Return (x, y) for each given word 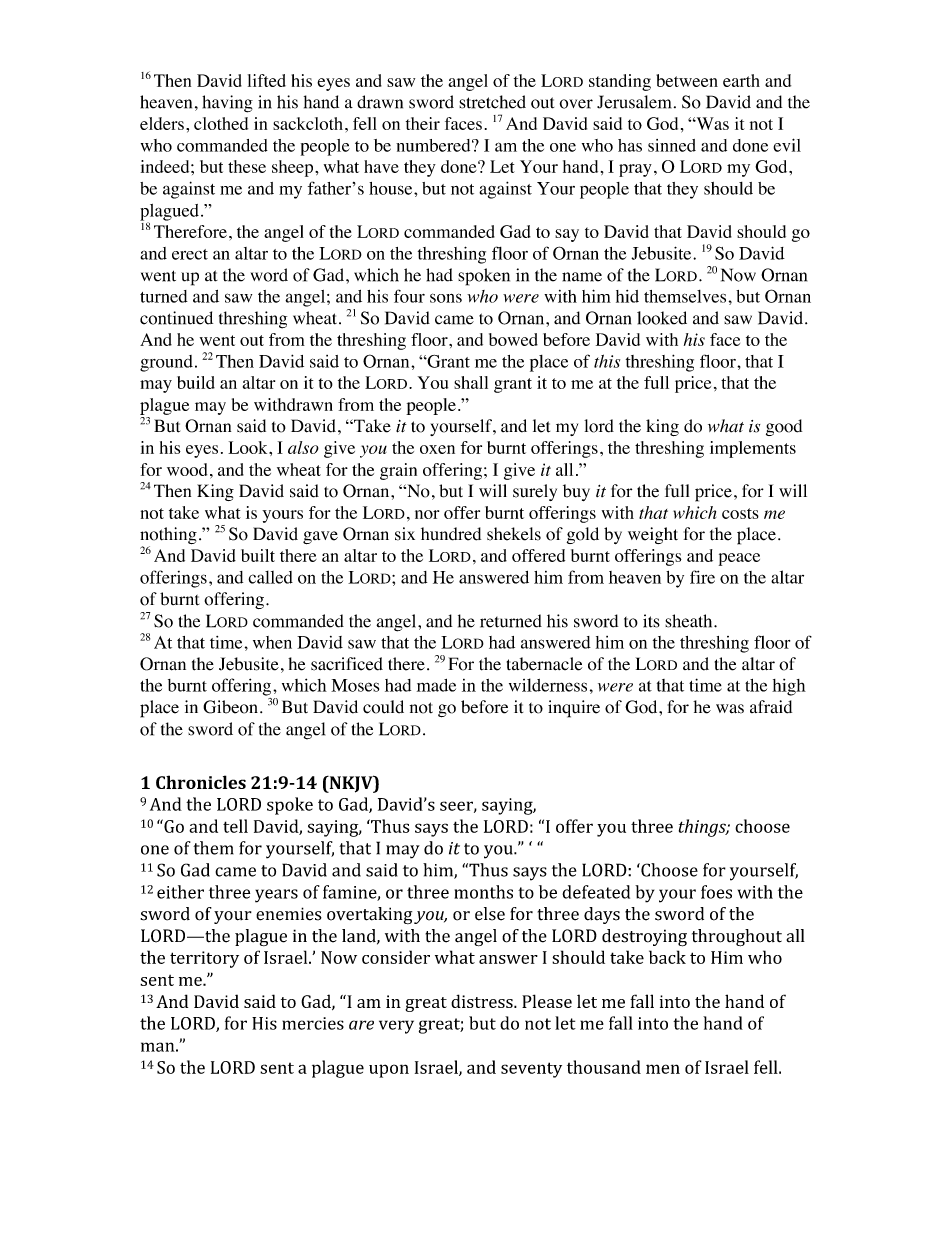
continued (176, 318)
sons (446, 298)
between (687, 80)
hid (627, 296)
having (227, 104)
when (272, 642)
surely (535, 492)
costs (740, 513)
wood (187, 469)
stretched (492, 102)
